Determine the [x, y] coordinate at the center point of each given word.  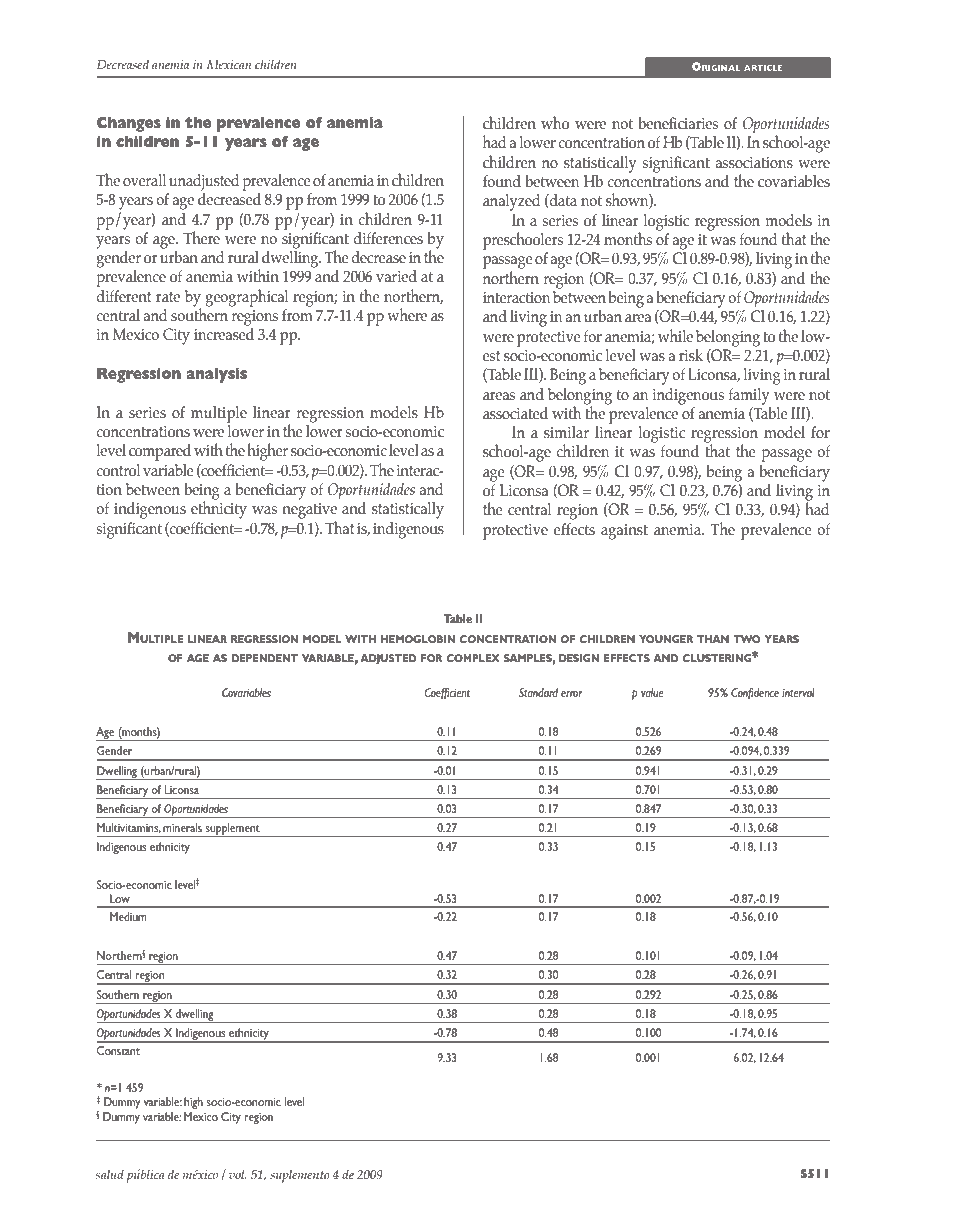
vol [238, 1174]
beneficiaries [678, 123]
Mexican [228, 64]
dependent [265, 658]
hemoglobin [418, 639]
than [713, 639]
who [555, 123]
